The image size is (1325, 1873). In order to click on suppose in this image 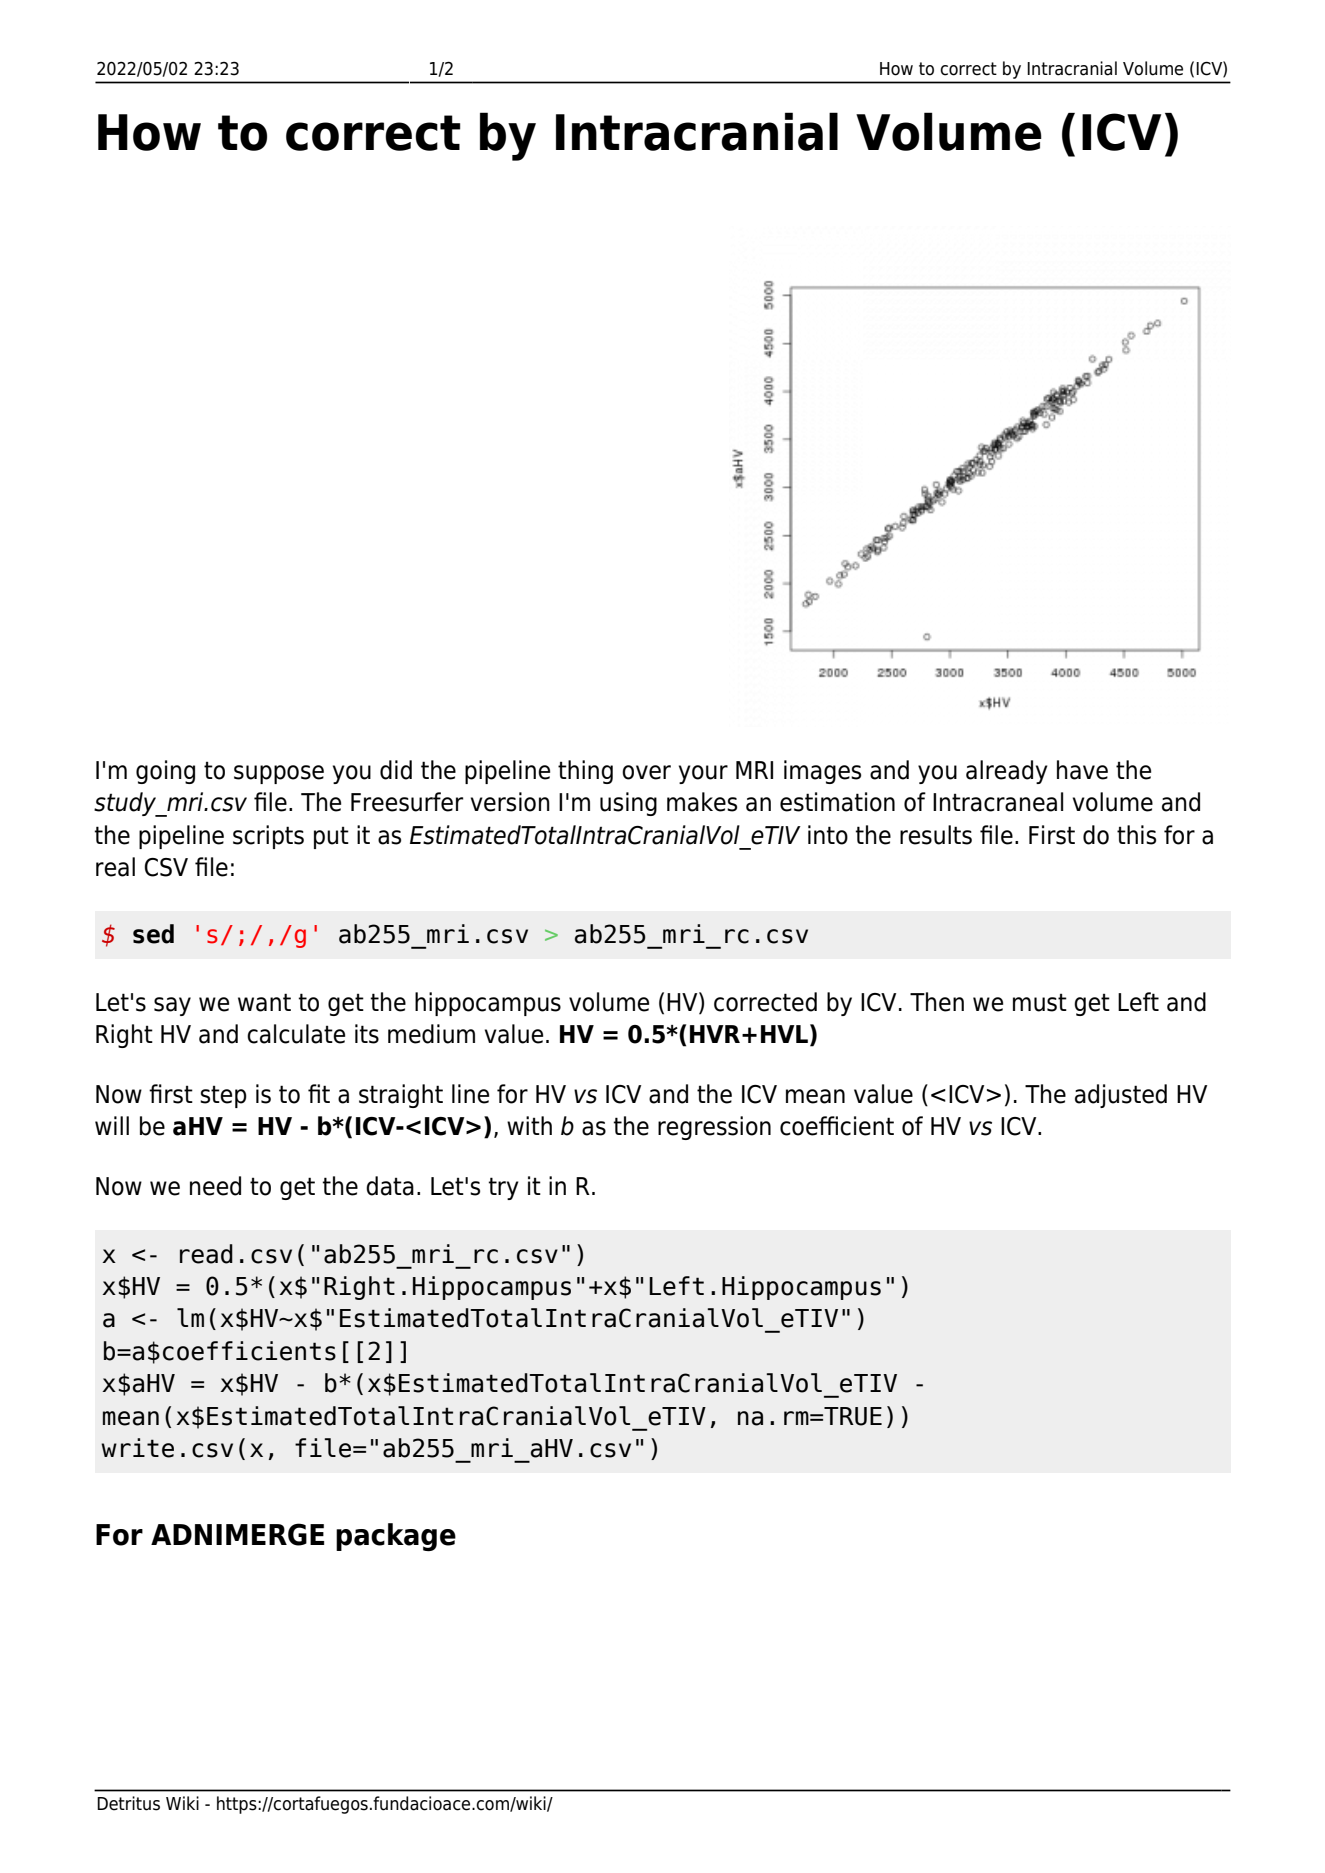, I will do `click(279, 774)`.
